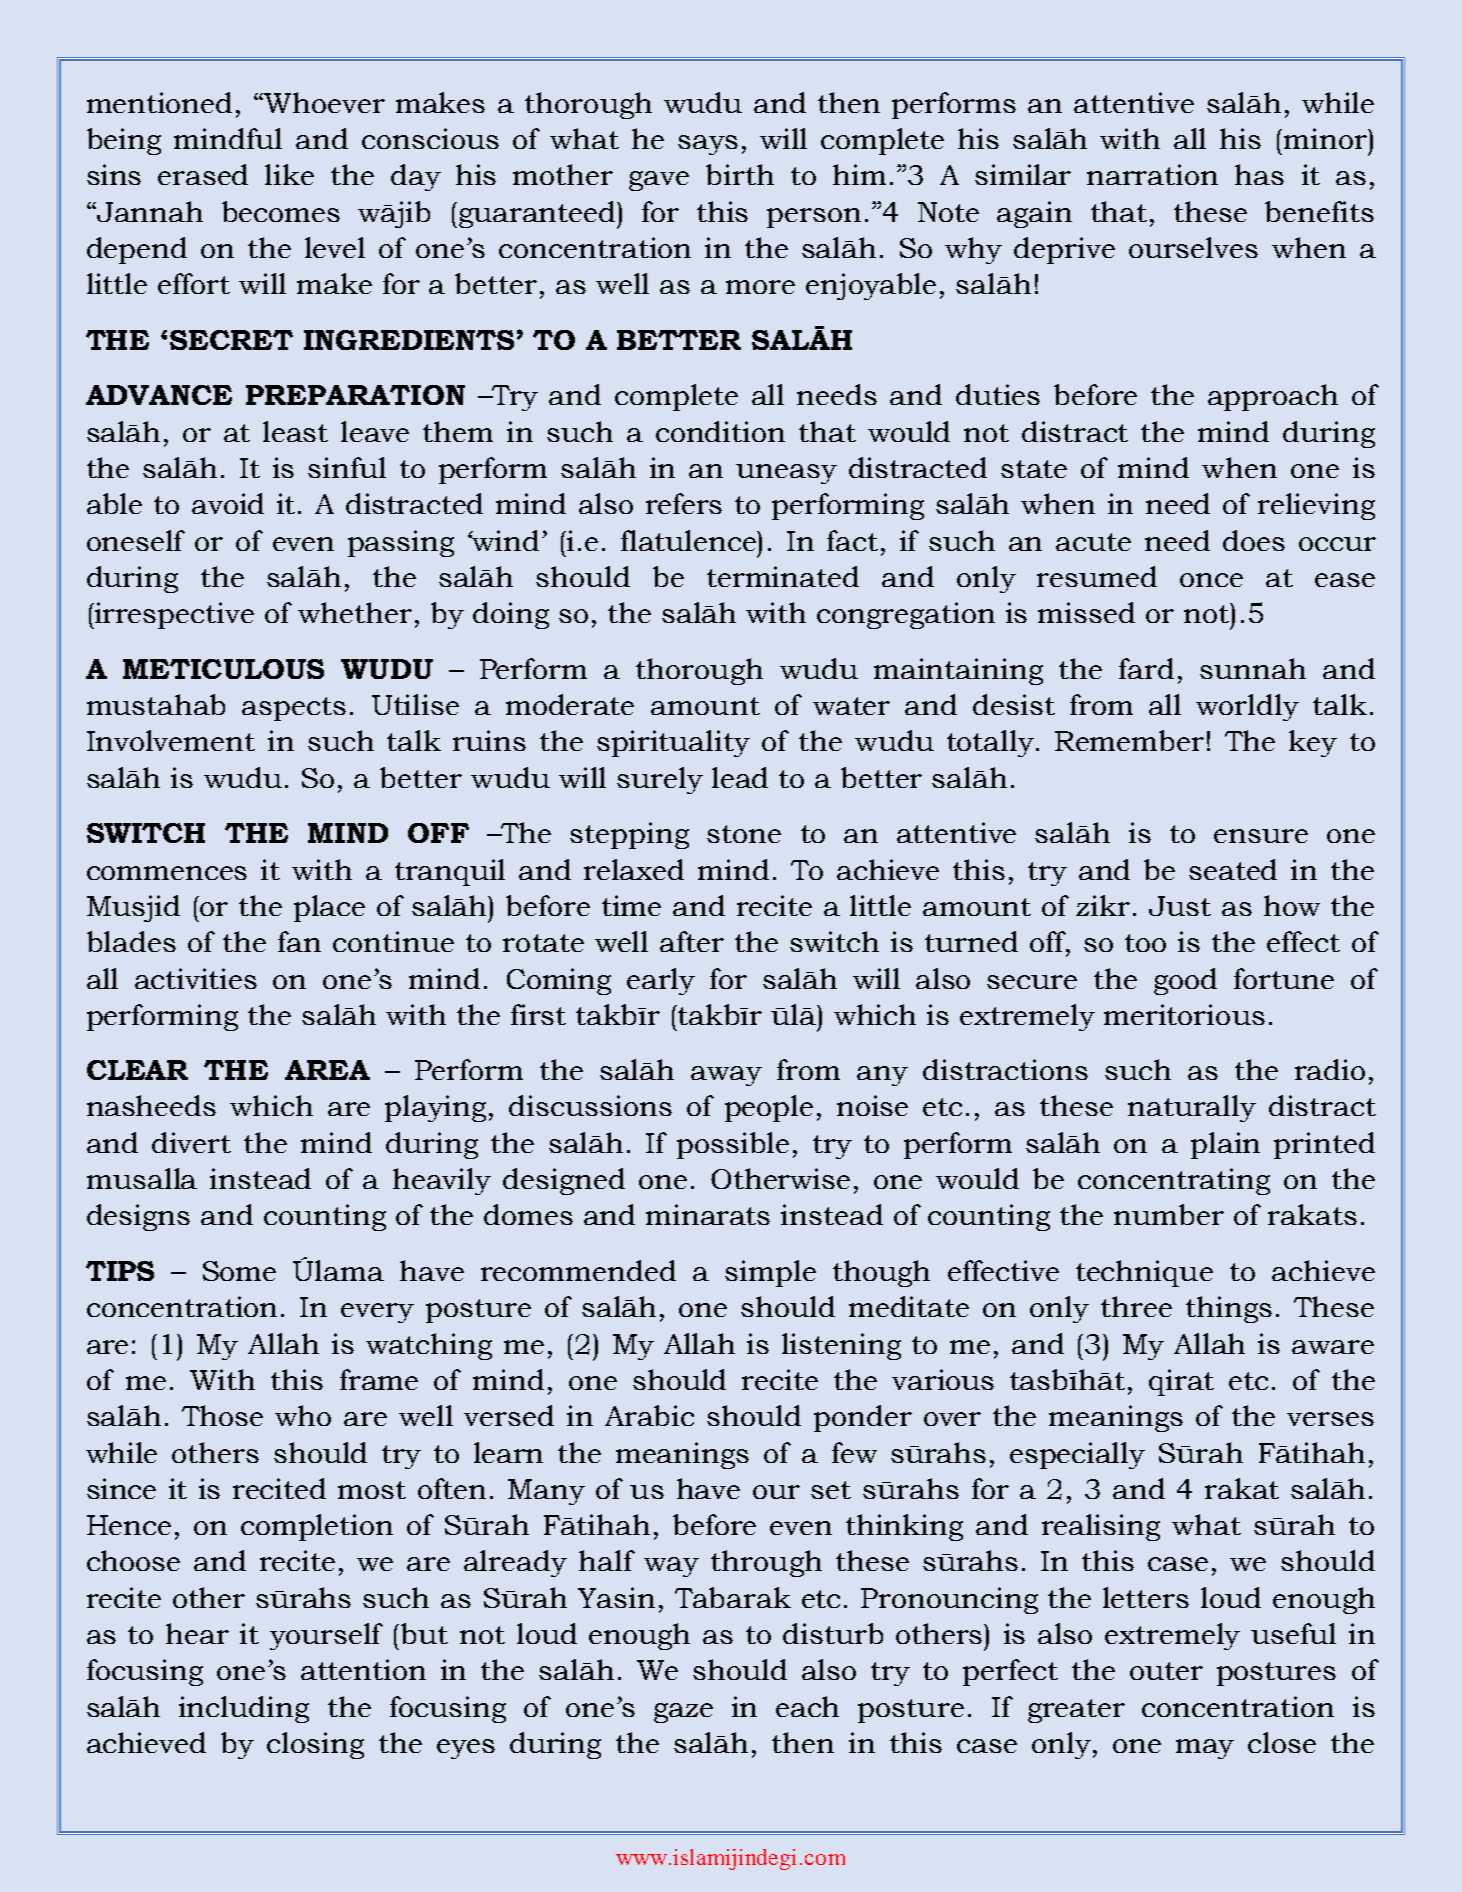 This screenshot has width=1462, height=1892. What do you see at coordinates (239, 1271) in the screenshot?
I see `Some` at bounding box center [239, 1271].
